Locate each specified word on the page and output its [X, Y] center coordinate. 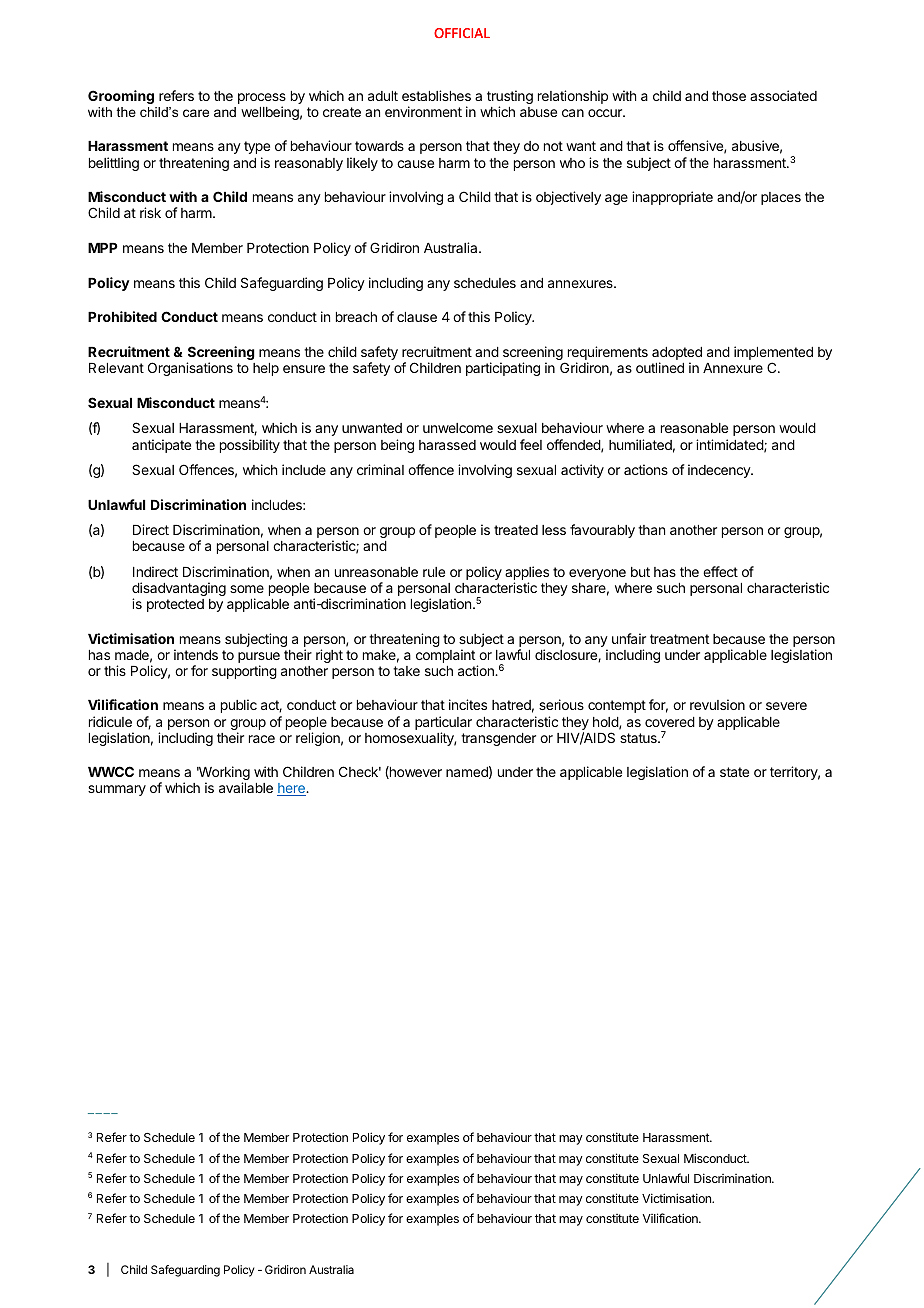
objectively [568, 198]
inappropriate [672, 198]
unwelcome [458, 428]
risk [150, 212]
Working [223, 774]
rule [434, 572]
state [734, 772]
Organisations [190, 369]
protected [175, 605]
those [729, 96]
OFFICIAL [462, 33]
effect [720, 571]
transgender [498, 739]
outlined [660, 367]
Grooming [121, 97]
